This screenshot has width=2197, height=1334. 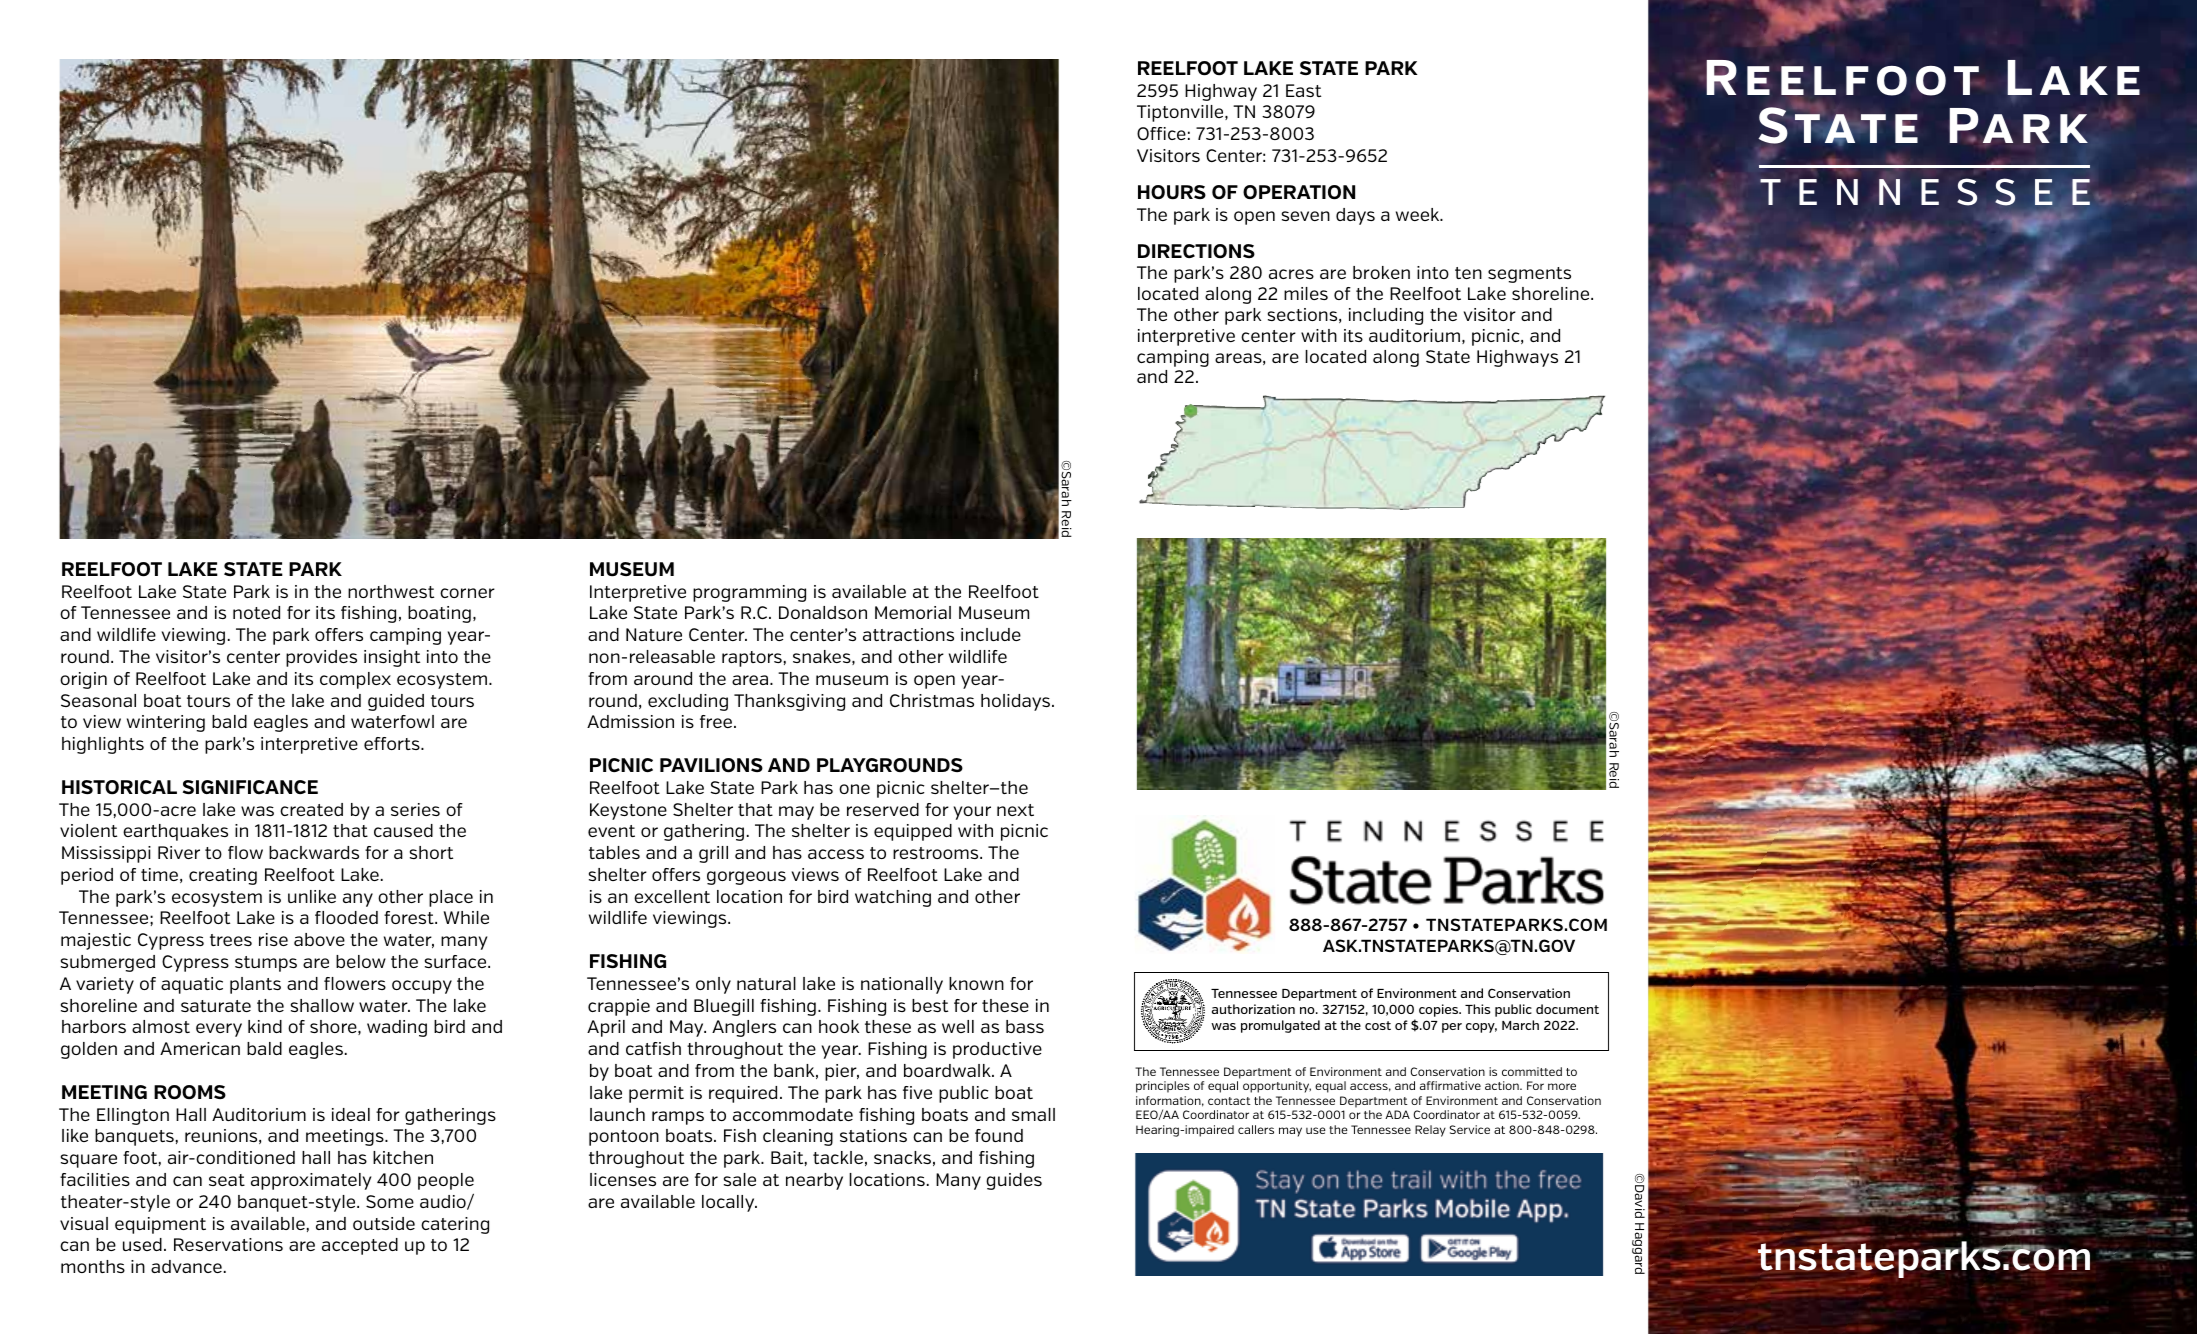 I want to click on Reservations, so click(x=228, y=1244).
